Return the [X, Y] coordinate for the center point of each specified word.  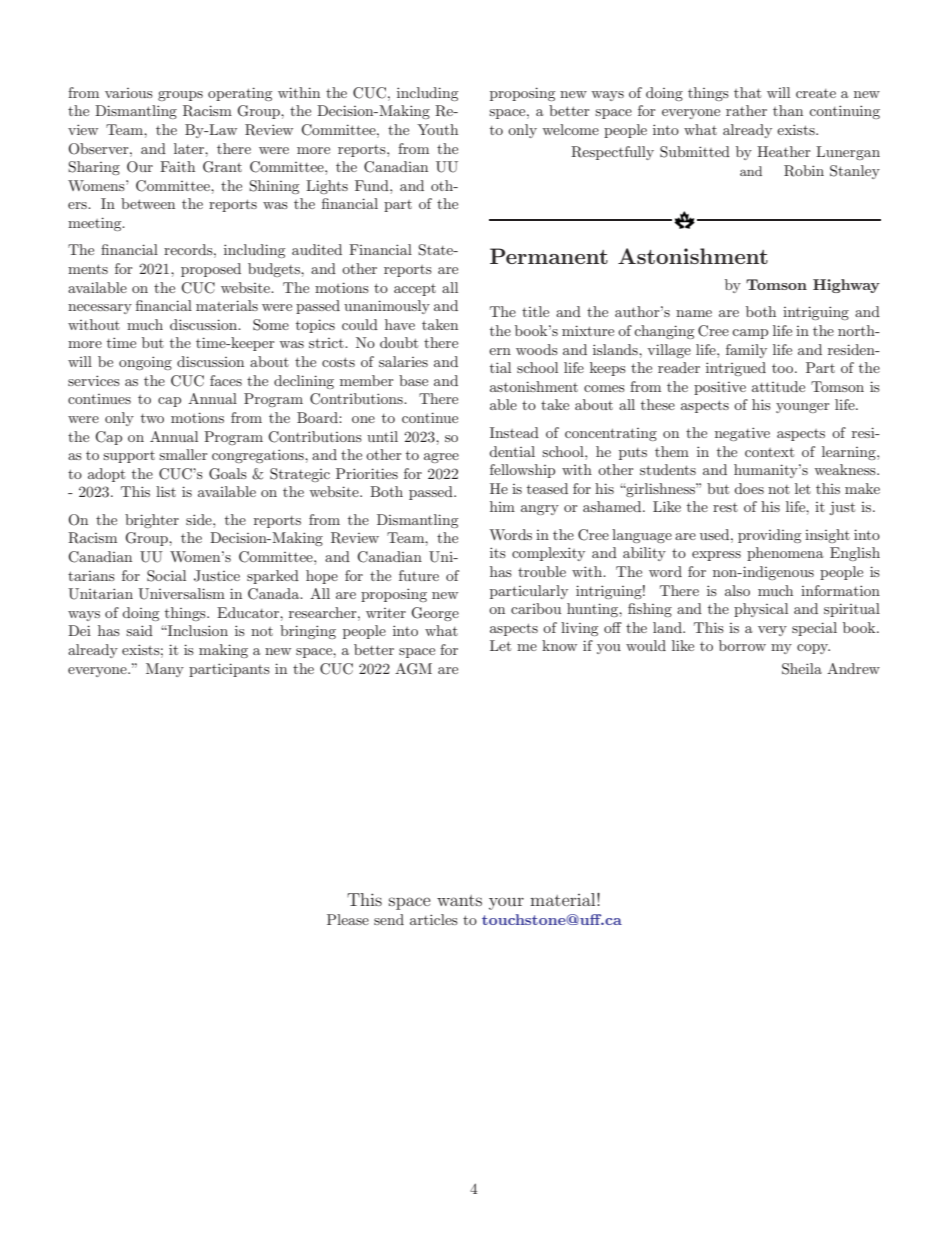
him [502, 506]
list [166, 491]
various [129, 93]
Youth [437, 129]
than [788, 110]
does [749, 488]
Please [348, 919]
